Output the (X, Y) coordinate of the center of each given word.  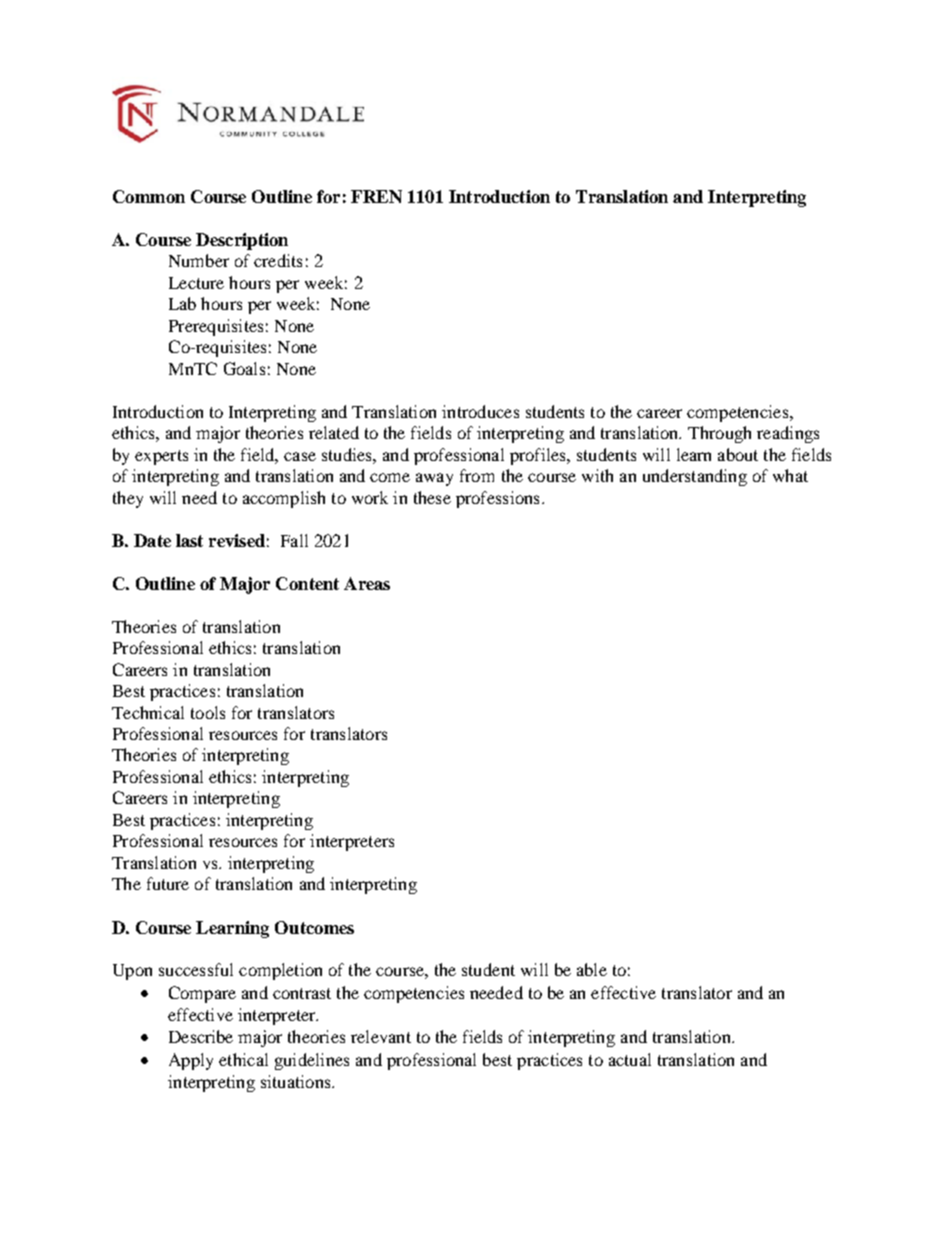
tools (208, 712)
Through (719, 434)
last (189, 540)
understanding (695, 477)
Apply (191, 1061)
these (432, 497)
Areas (367, 583)
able (592, 969)
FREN (376, 196)
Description (242, 241)
